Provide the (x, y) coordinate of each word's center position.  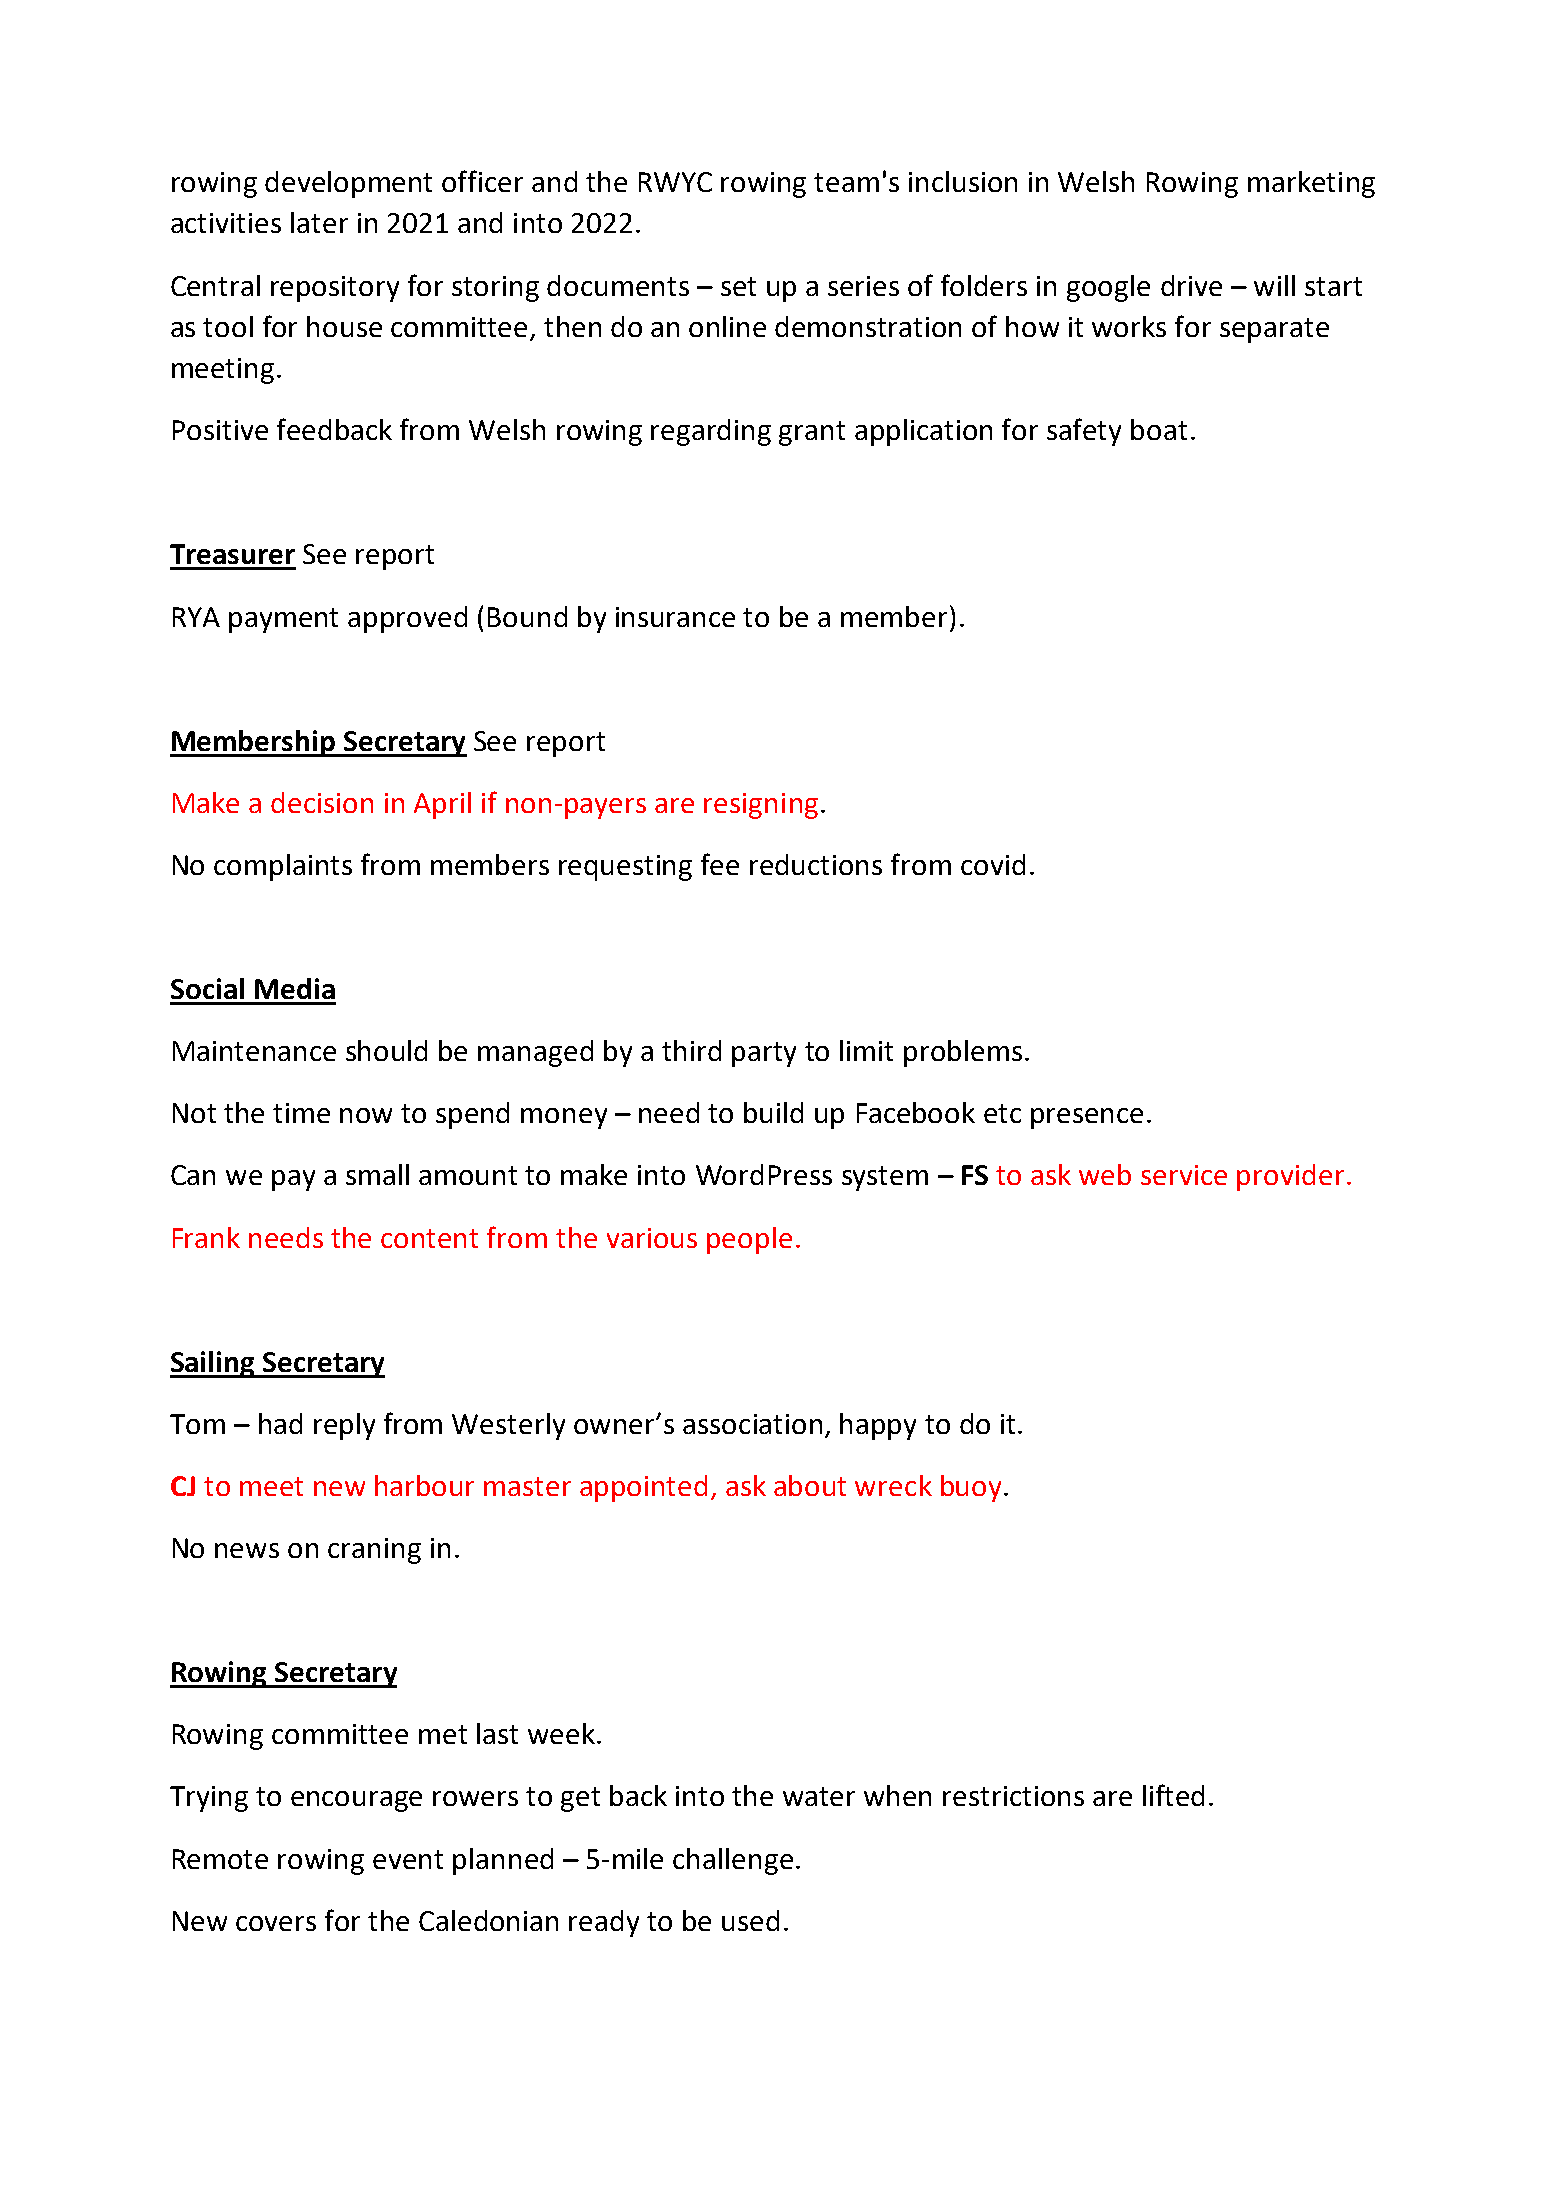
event (408, 1859)
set (738, 286)
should (386, 1050)
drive (1191, 285)
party (764, 1054)
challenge (733, 1861)
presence (1087, 1118)
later (319, 222)
